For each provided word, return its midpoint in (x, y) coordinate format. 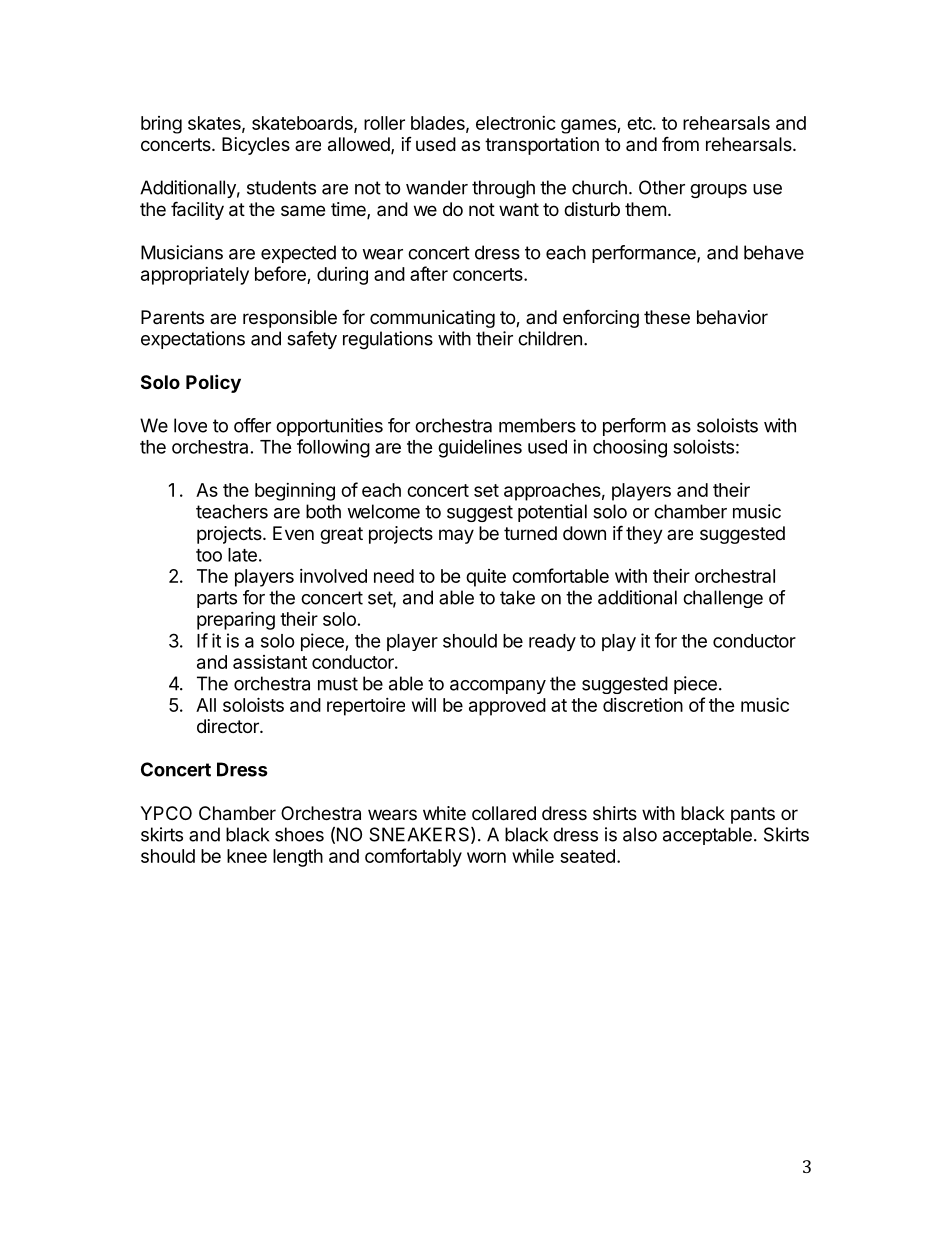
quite (486, 578)
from (680, 143)
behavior (732, 317)
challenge (723, 599)
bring (161, 125)
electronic (516, 123)
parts (217, 599)
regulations (388, 340)
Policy (213, 383)
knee (247, 856)
